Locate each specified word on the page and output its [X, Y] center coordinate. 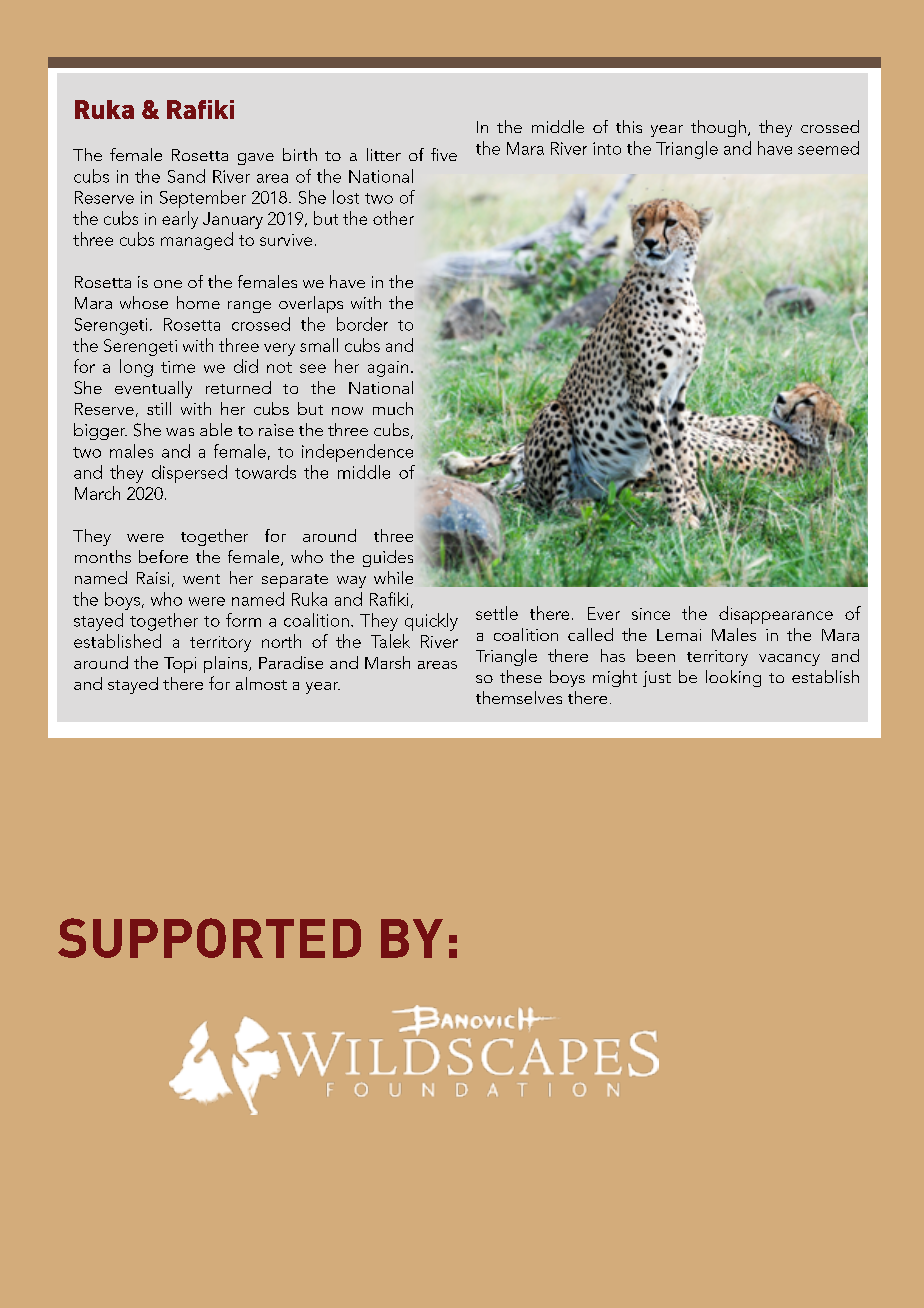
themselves [519, 697]
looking [733, 678]
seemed [828, 148]
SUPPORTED [209, 938]
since [651, 614]
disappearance [776, 615]
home [198, 302]
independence [357, 453]
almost [261, 683]
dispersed [189, 474]
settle [497, 613]
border [362, 324]
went [201, 579]
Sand [186, 176]
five [444, 154]
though [718, 128]
